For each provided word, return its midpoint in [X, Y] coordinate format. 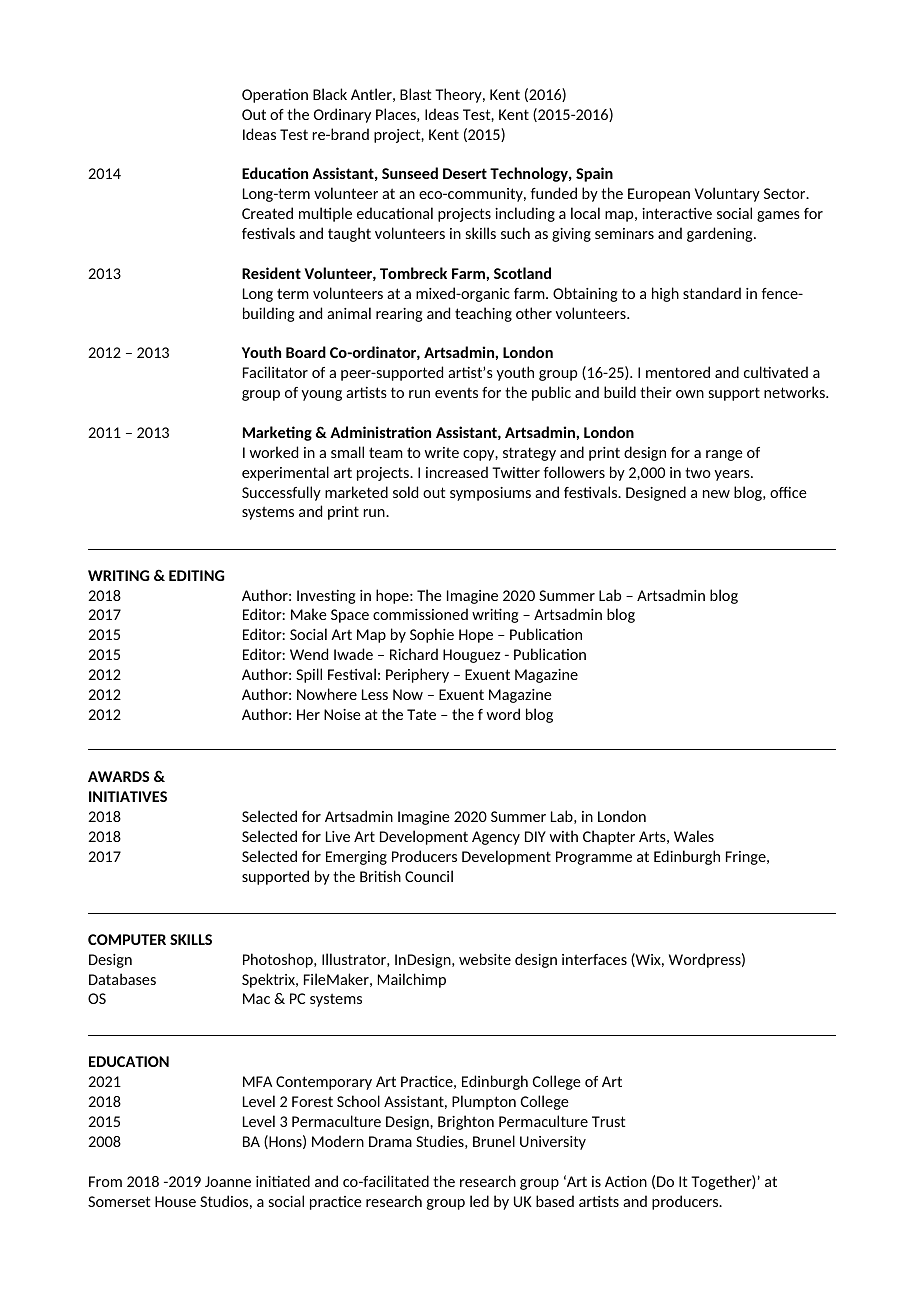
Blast [415, 94]
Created [267, 213]
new [716, 494]
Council [429, 876]
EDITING [196, 575]
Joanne [228, 1181]
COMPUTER [127, 939]
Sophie [432, 635]
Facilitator [275, 372]
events [456, 392]
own [690, 394]
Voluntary [727, 194]
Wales [694, 836]
